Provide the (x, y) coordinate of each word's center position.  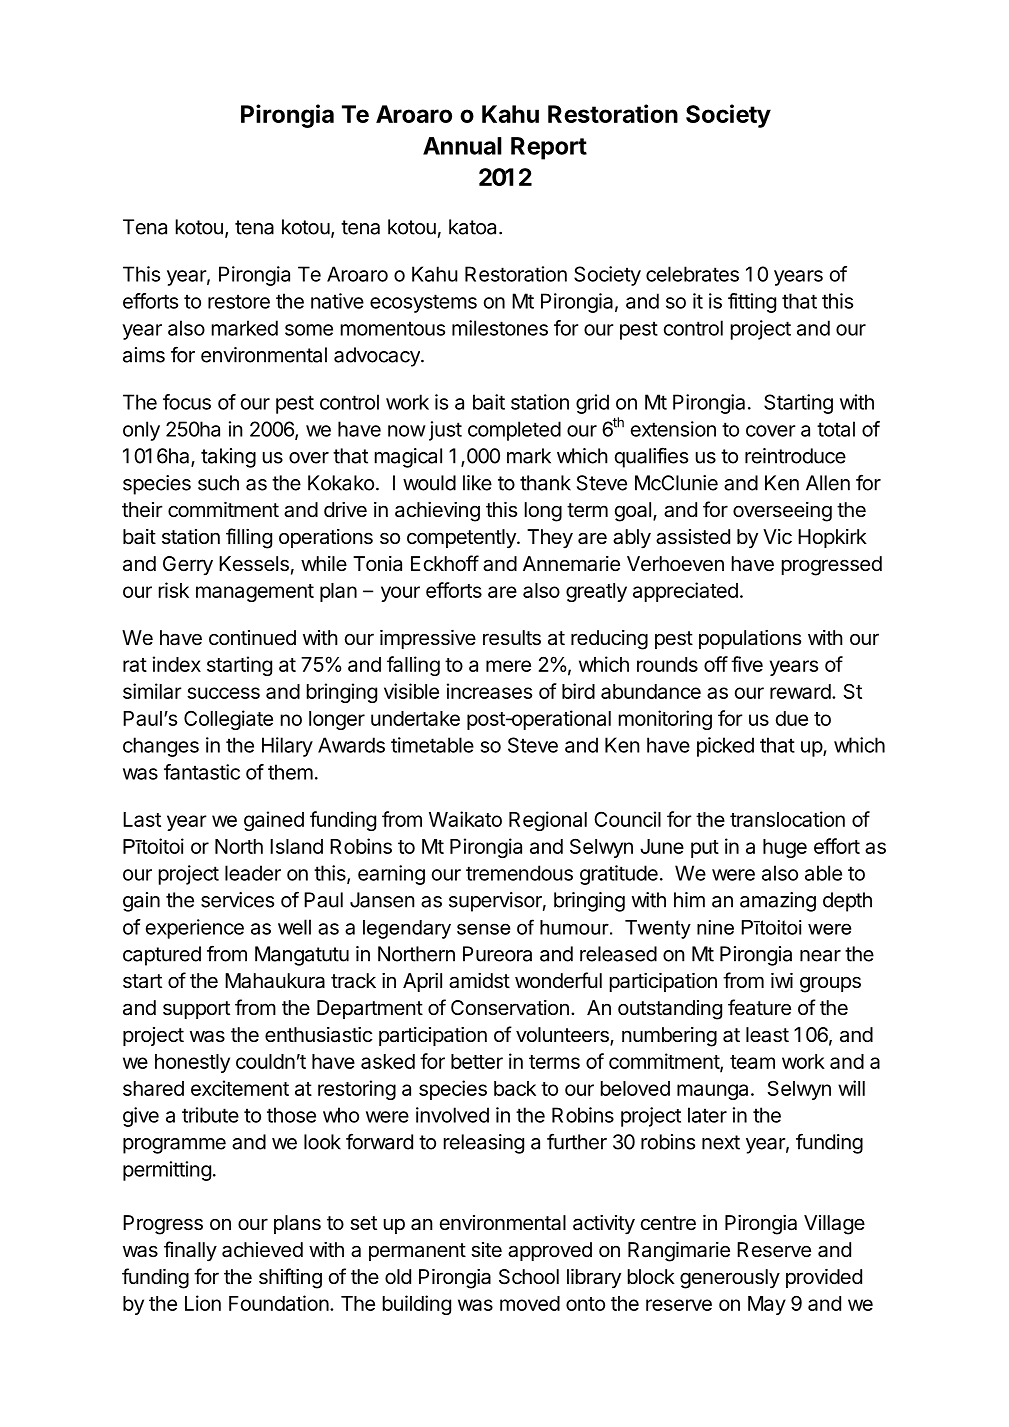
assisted (693, 537)
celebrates (692, 274)
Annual (462, 146)
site (486, 1250)
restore (239, 301)
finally (190, 1251)
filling (249, 538)
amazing (778, 902)
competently (462, 538)
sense (483, 929)
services (237, 900)
